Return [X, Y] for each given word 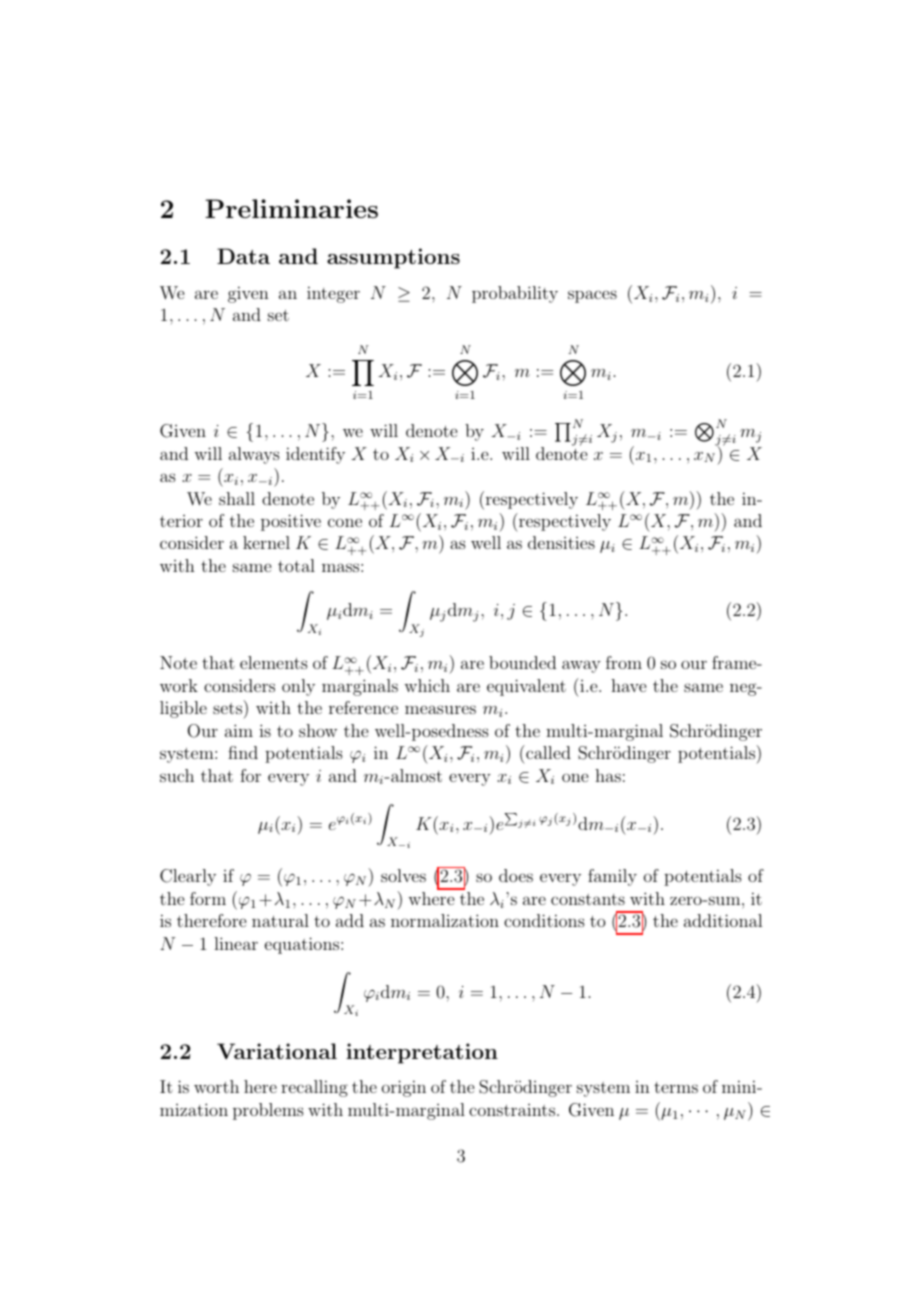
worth [216, 1086]
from [624, 662]
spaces [592, 296]
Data [243, 256]
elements [274, 662]
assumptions [393, 258]
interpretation [422, 1053]
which [427, 685]
